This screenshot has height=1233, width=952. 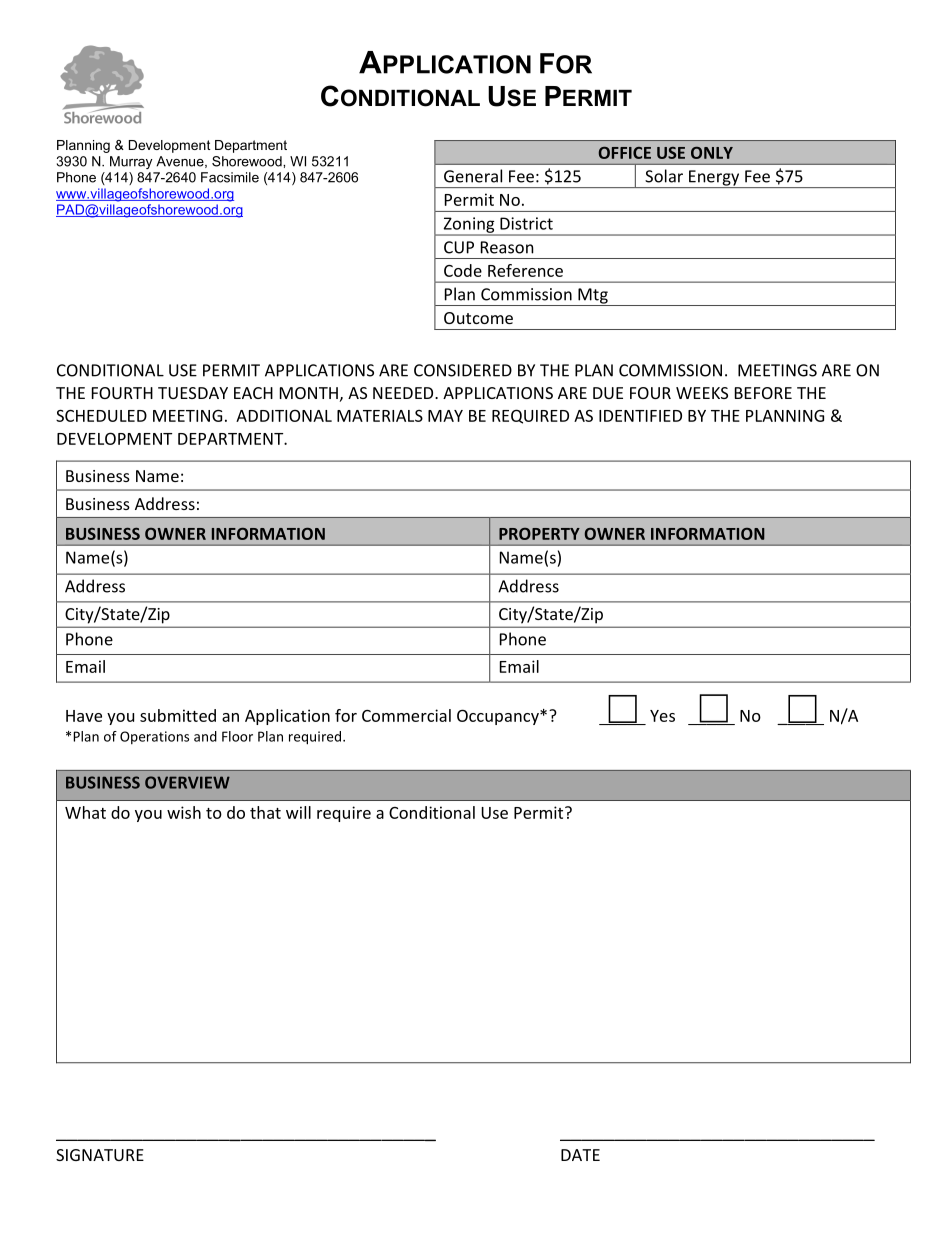 I want to click on PROPERTY, so click(x=539, y=534).
